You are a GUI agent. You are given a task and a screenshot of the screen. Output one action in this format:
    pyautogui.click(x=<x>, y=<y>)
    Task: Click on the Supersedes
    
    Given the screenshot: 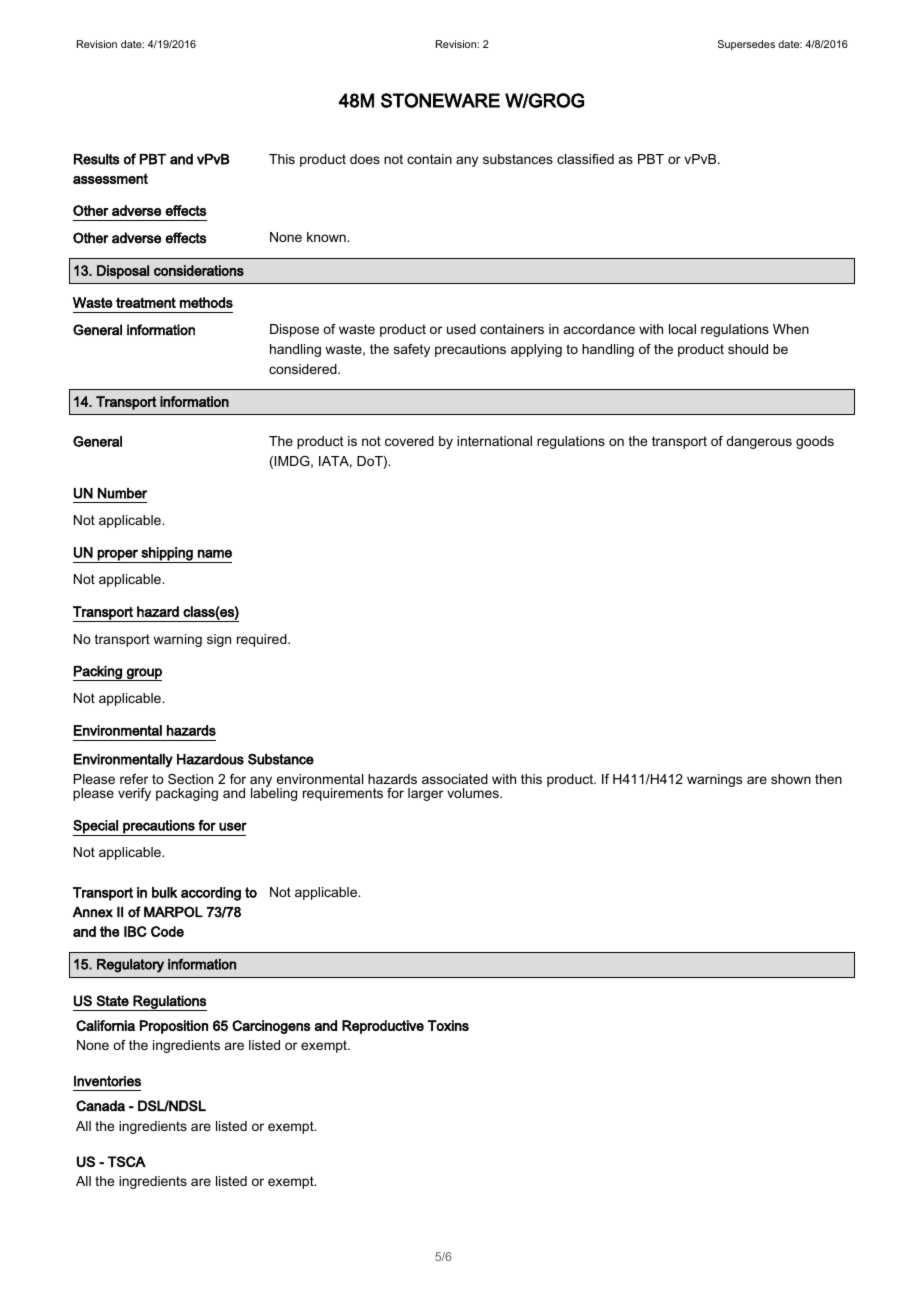 What is the action you would take?
    pyautogui.click(x=746, y=45)
